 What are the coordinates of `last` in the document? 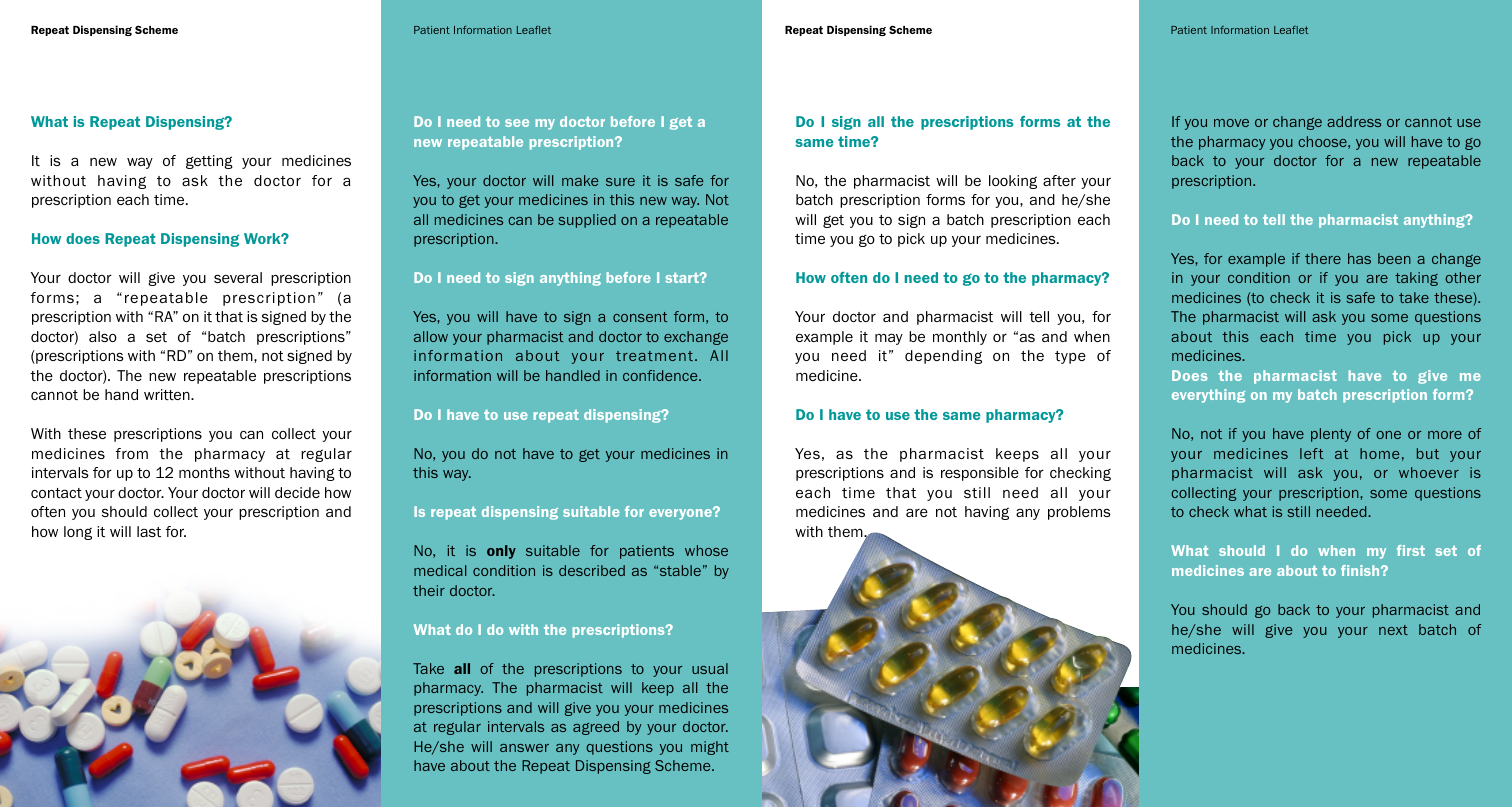 It's located at (149, 531).
